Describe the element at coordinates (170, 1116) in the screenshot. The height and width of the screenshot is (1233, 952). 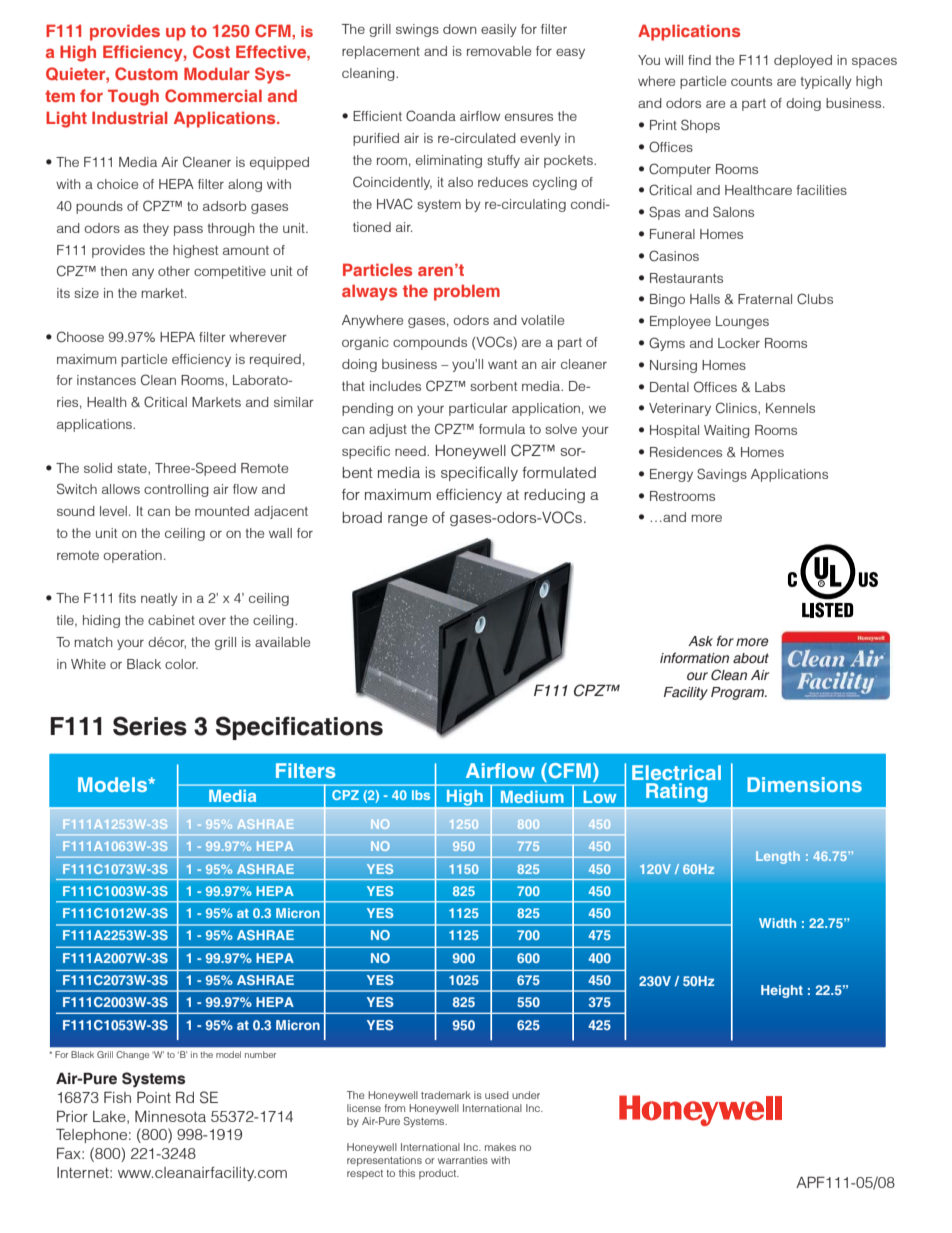
I see `Minnesota` at that location.
